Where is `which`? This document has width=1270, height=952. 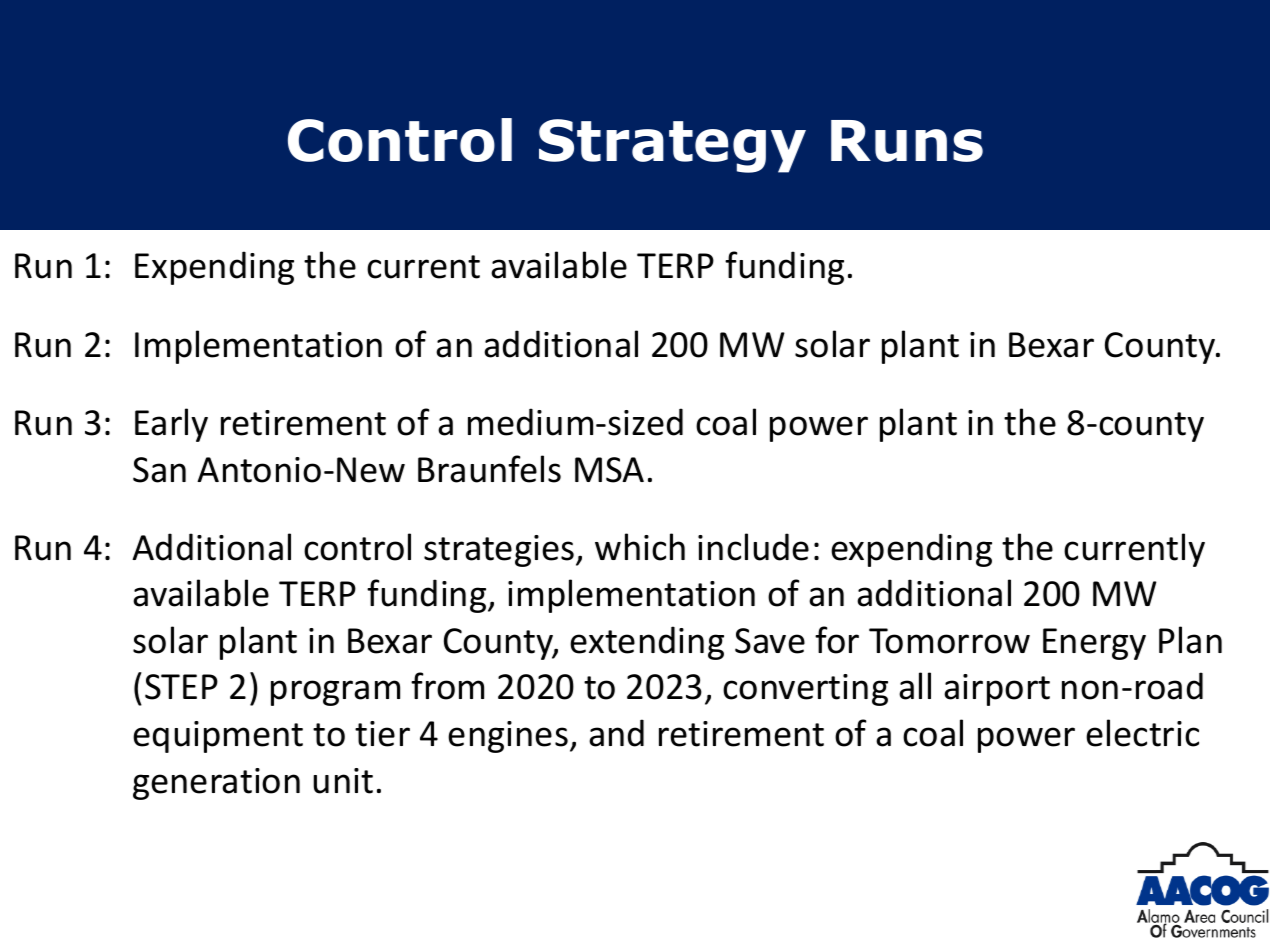 which is located at coordinates (640, 547).
